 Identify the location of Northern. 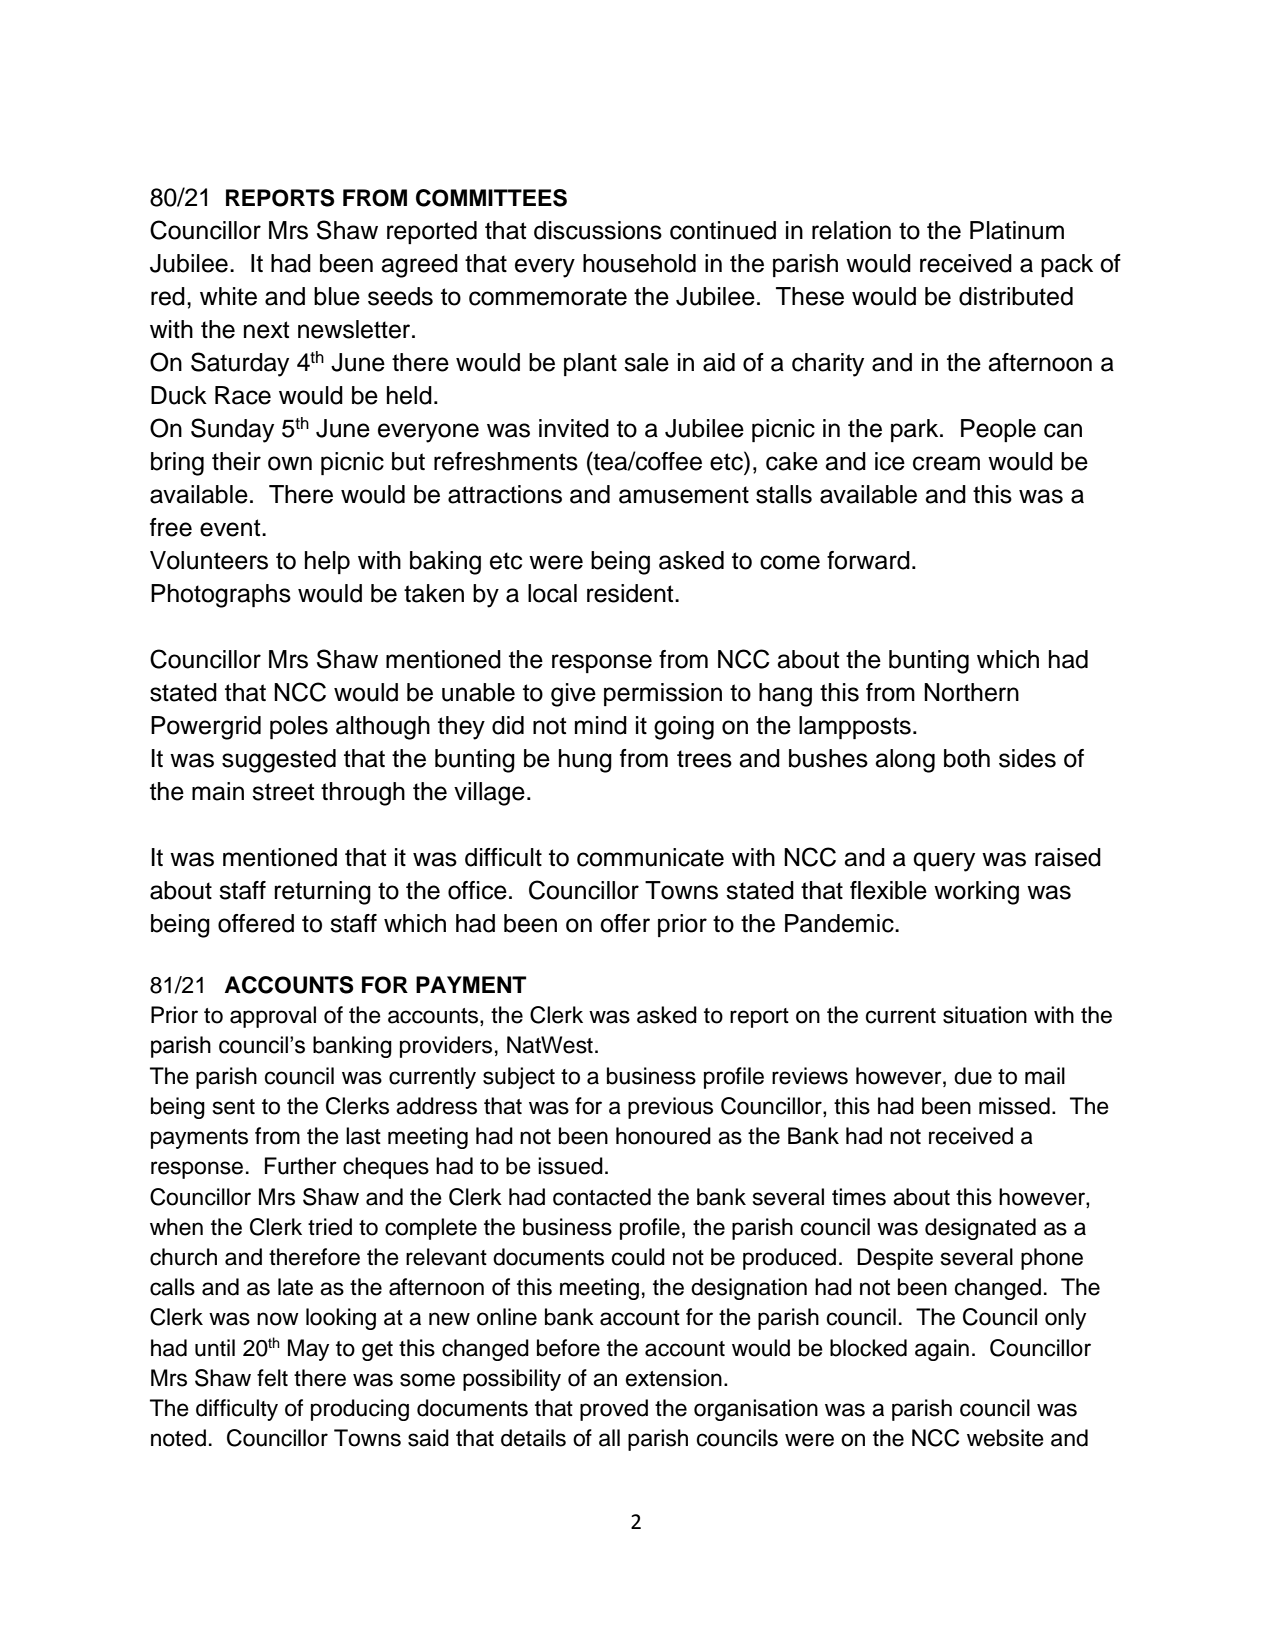
(971, 692).
